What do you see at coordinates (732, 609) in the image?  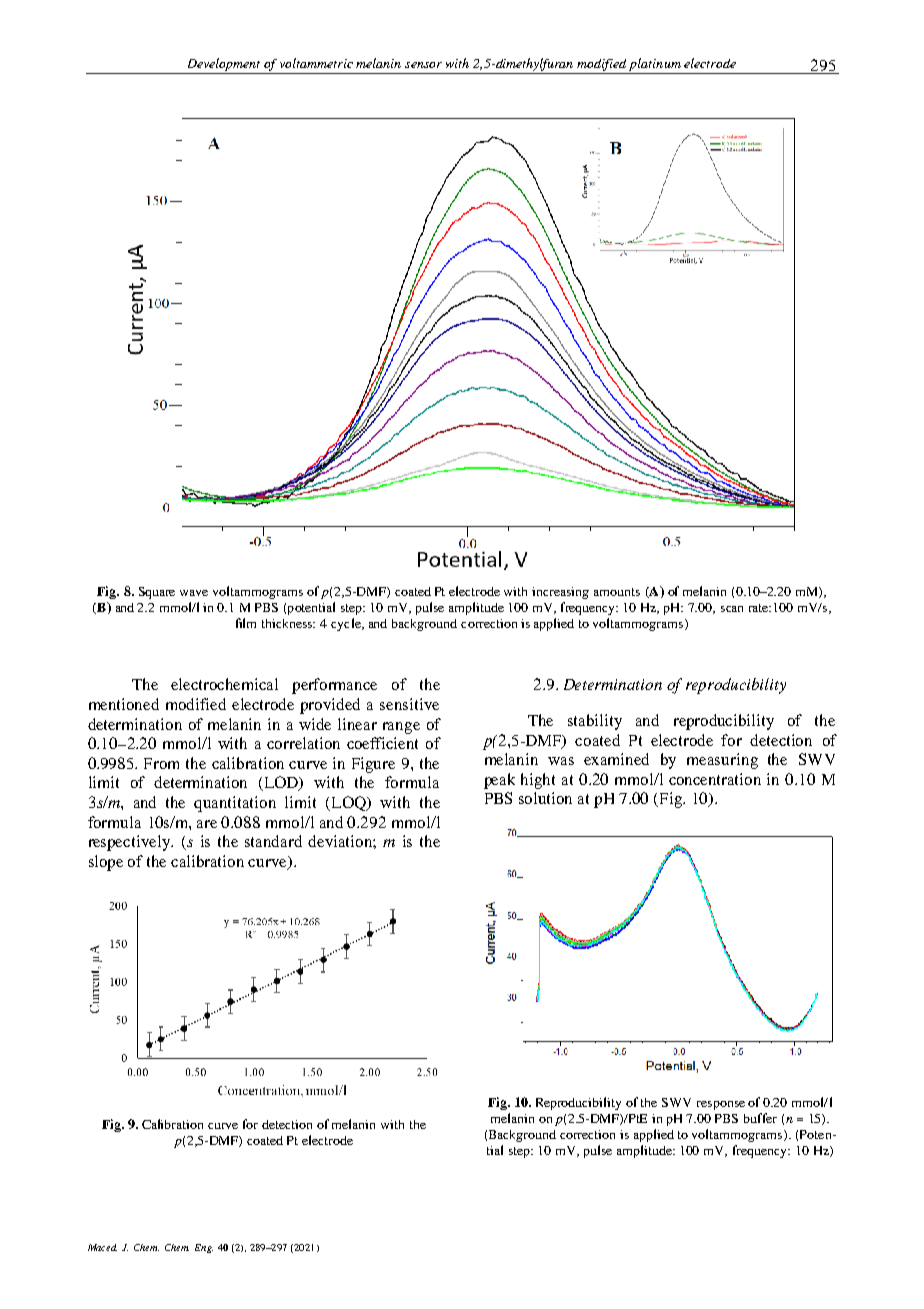 I see `scan` at bounding box center [732, 609].
